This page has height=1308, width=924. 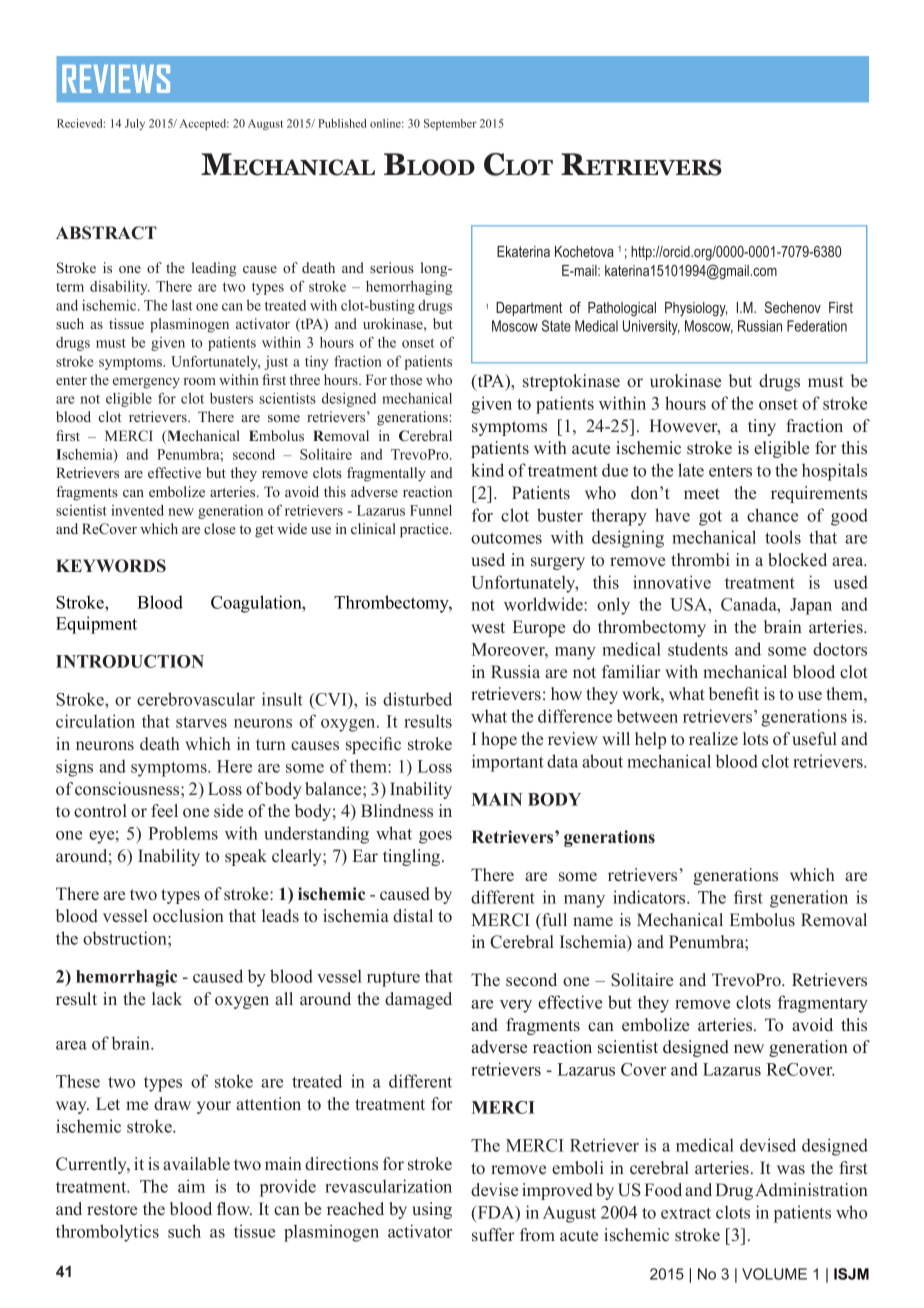 I want to click on tingling, so click(x=413, y=857).
